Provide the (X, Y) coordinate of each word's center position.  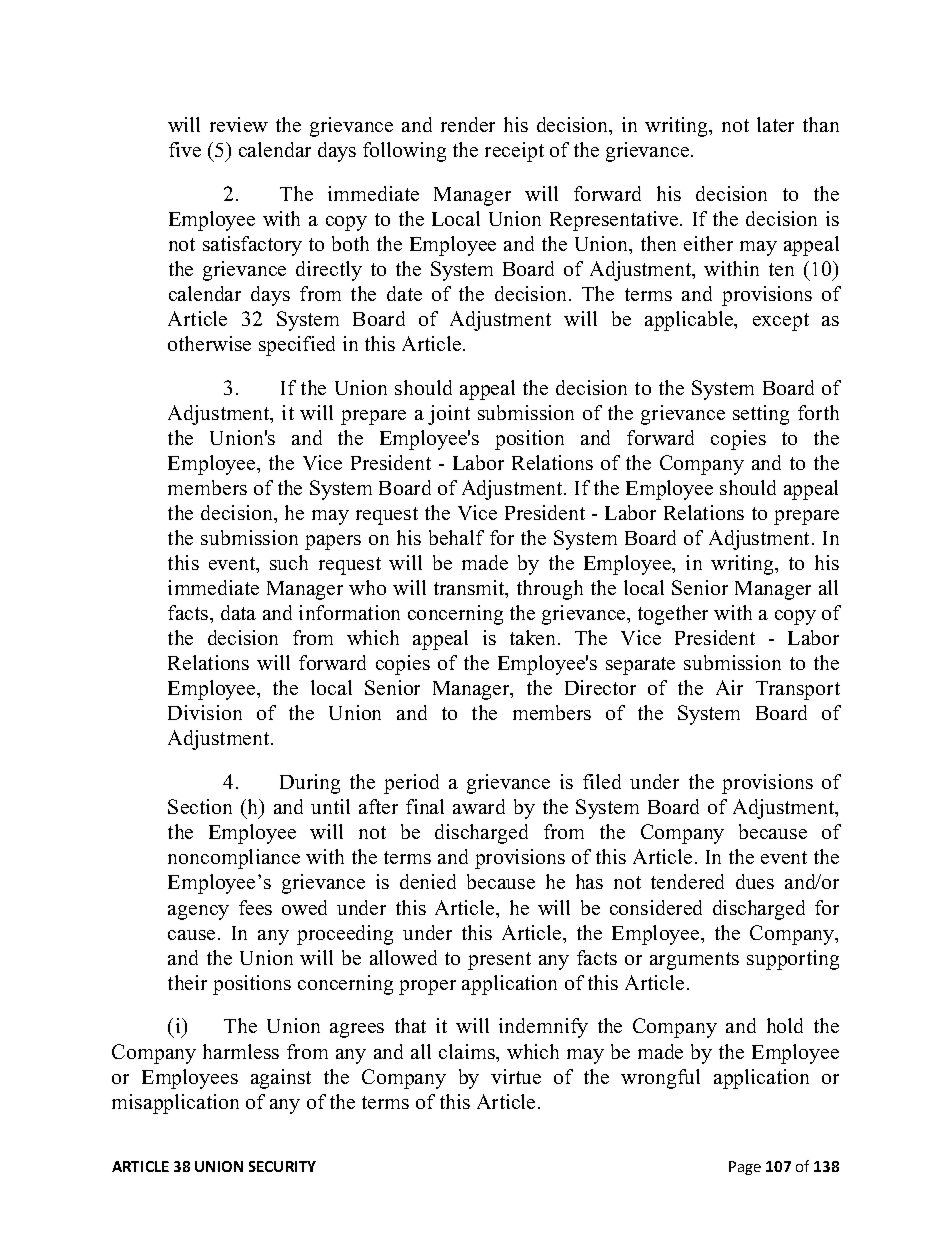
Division (205, 712)
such (289, 562)
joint (449, 415)
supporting (793, 960)
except (781, 322)
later (775, 124)
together (673, 615)
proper (427, 987)
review (239, 124)
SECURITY (282, 1166)
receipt (514, 152)
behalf (456, 537)
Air (729, 687)
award (479, 806)
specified (297, 346)
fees (255, 907)
